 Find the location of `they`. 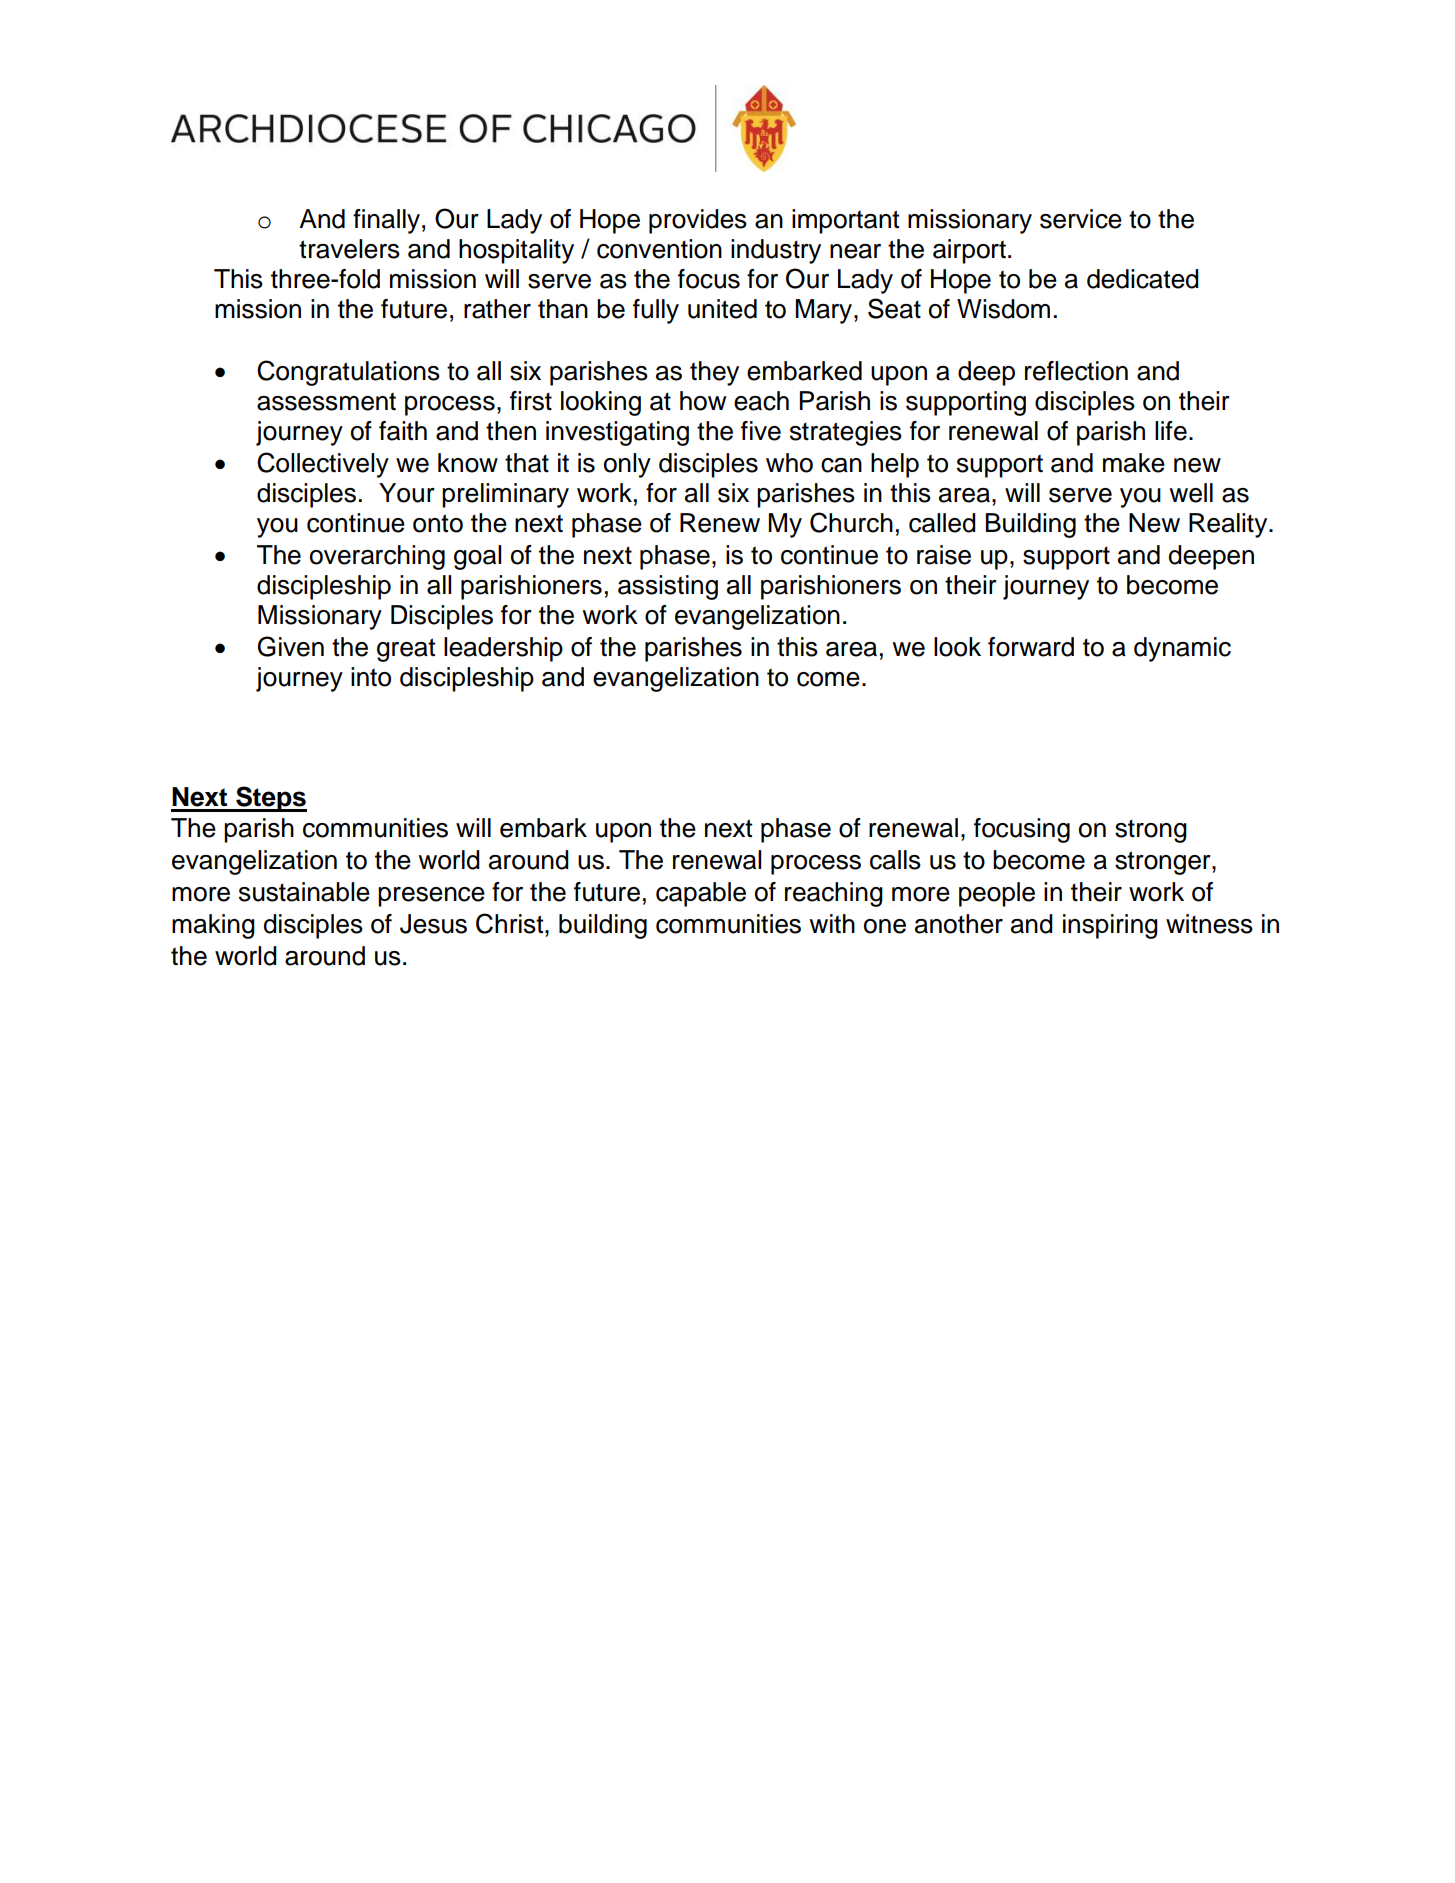

they is located at coordinates (714, 373).
